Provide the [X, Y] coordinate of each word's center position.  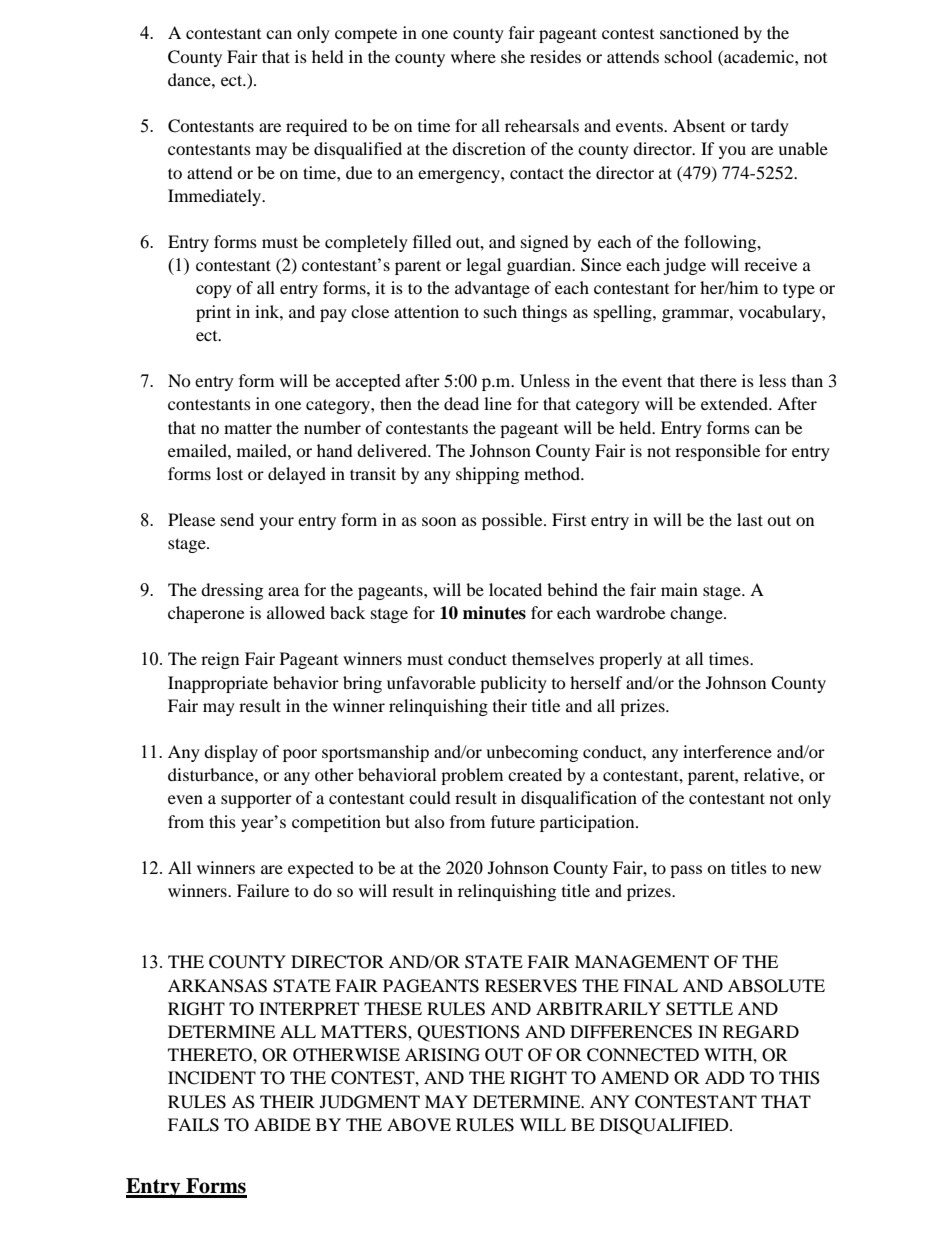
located [515, 589]
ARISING [442, 1055]
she [513, 56]
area [283, 591]
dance [190, 79]
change [697, 614]
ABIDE [282, 1124]
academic [759, 56]
